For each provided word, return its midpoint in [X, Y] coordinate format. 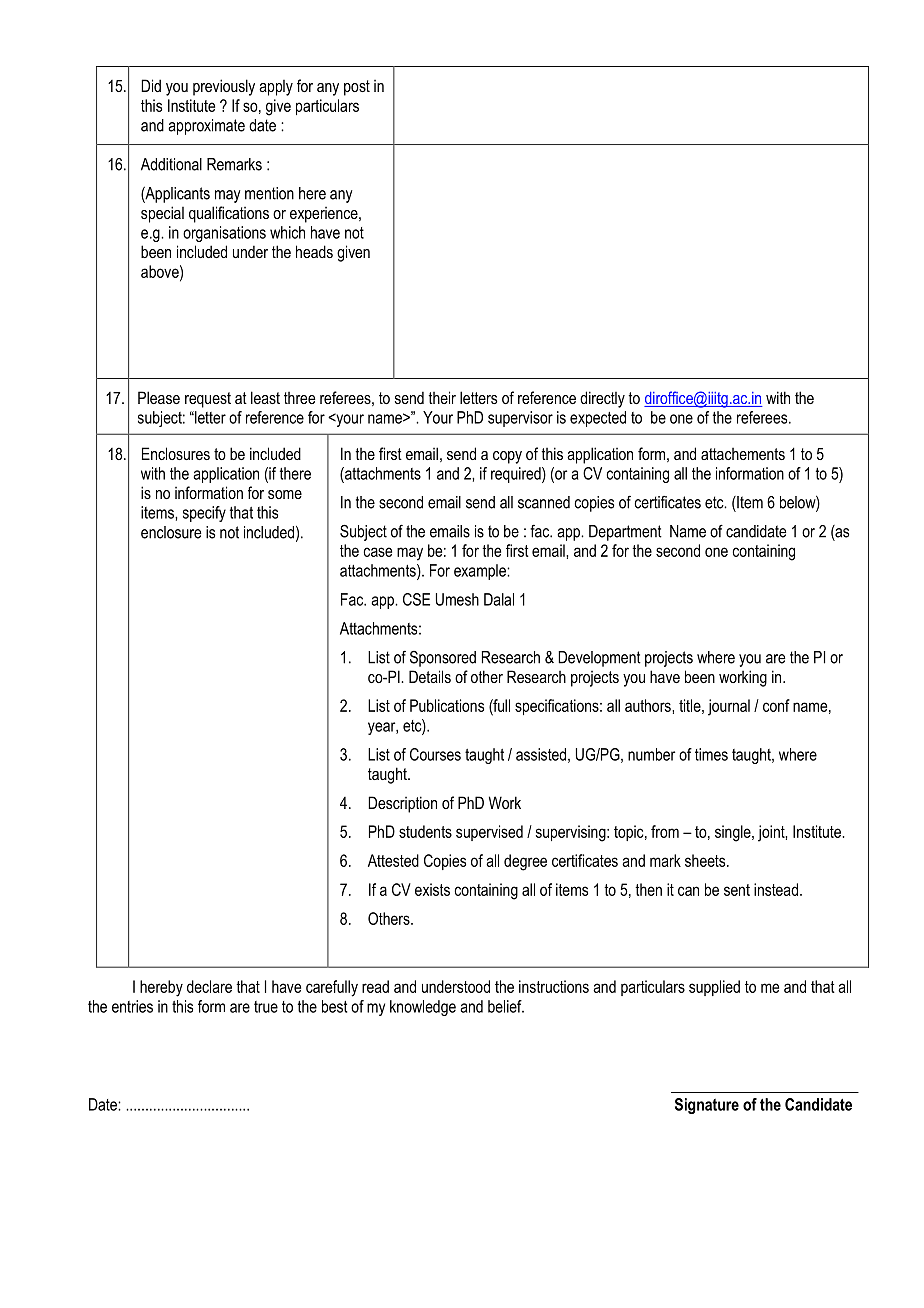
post [357, 88]
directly [602, 399]
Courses [435, 754]
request [208, 400]
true [266, 1007]
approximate [206, 127]
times [711, 754]
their [442, 397]
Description [402, 804]
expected [598, 419]
